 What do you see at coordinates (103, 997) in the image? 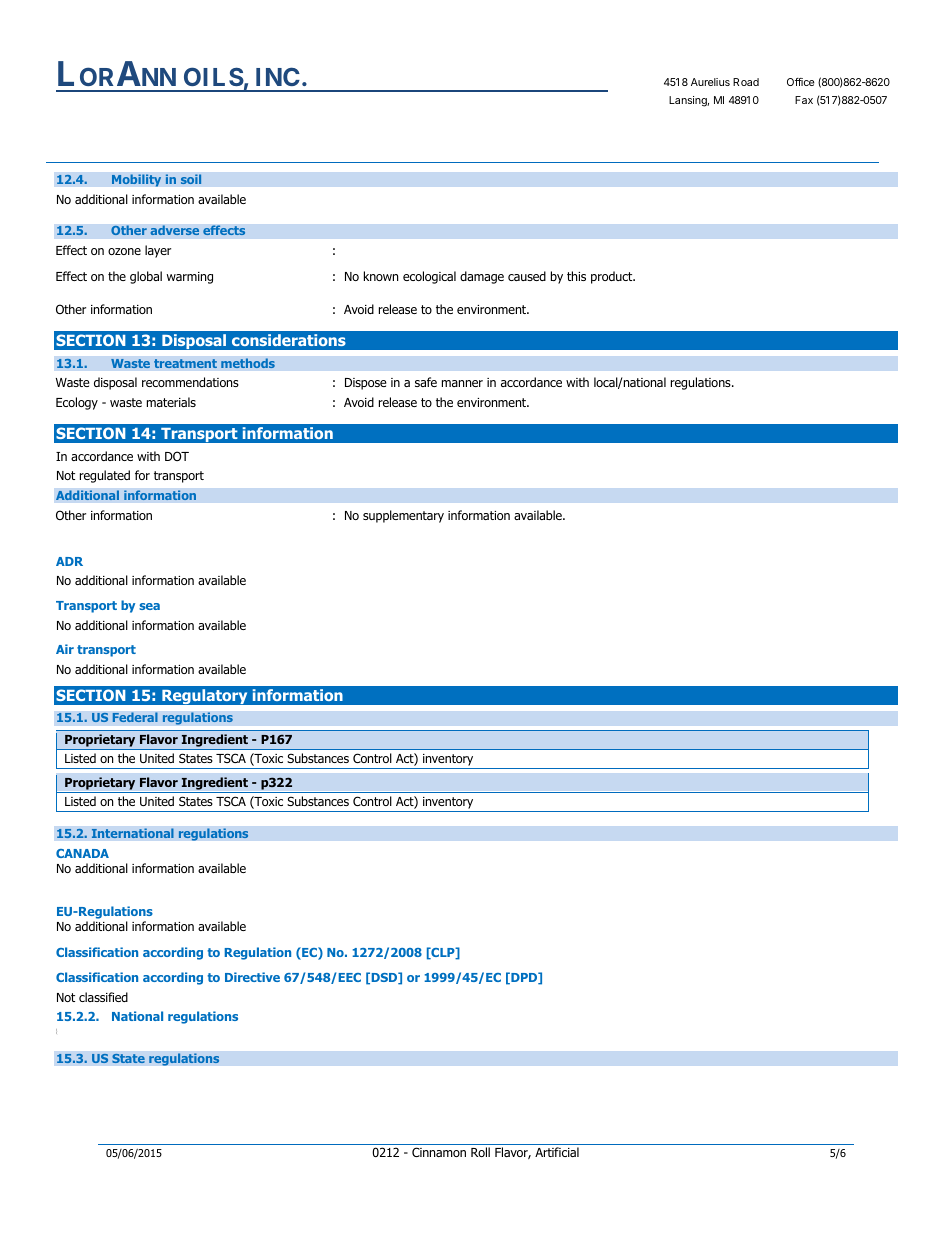
I see `classified` at bounding box center [103, 997].
